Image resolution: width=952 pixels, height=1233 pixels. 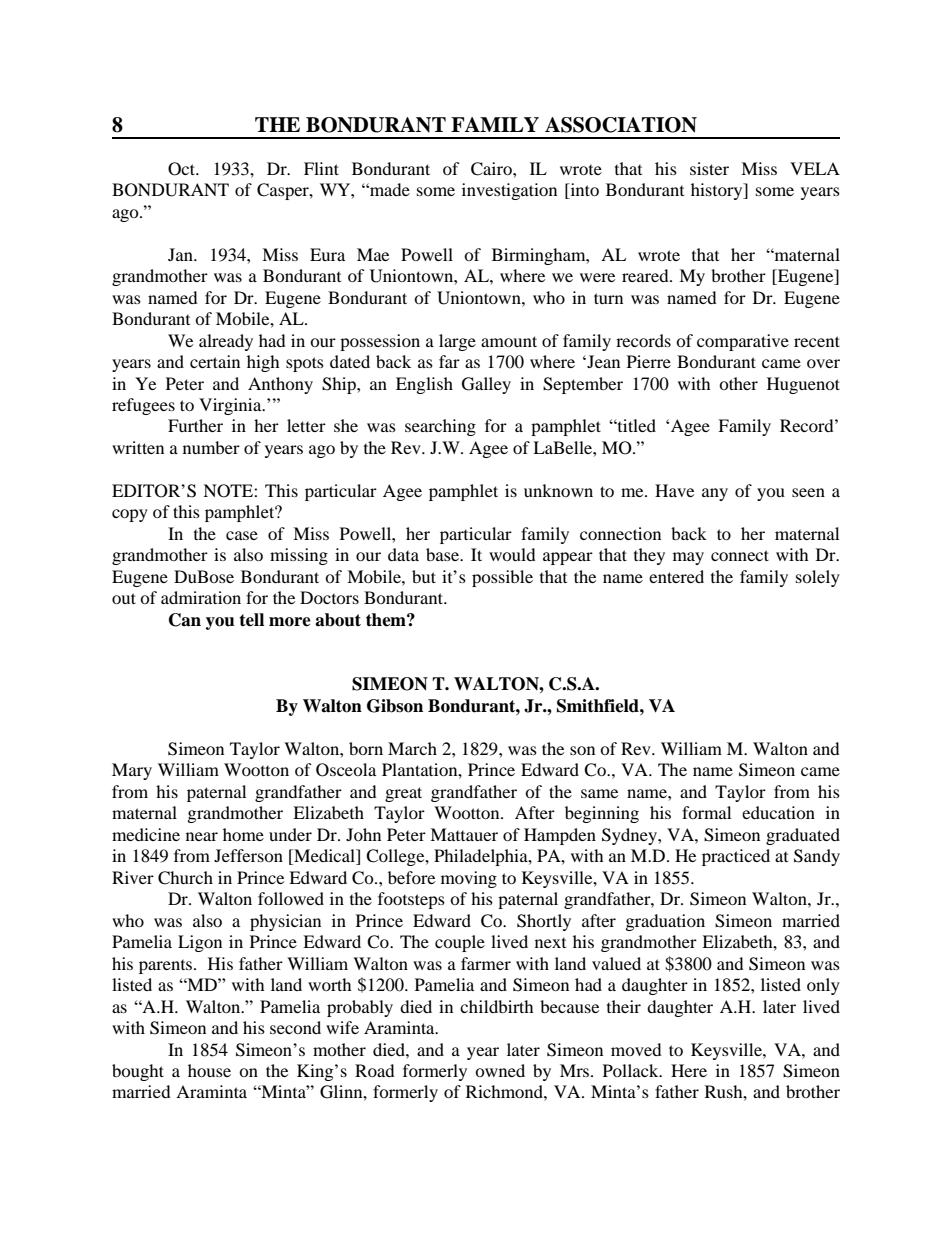 What do you see at coordinates (502, 578) in the image?
I see `possible` at bounding box center [502, 578].
